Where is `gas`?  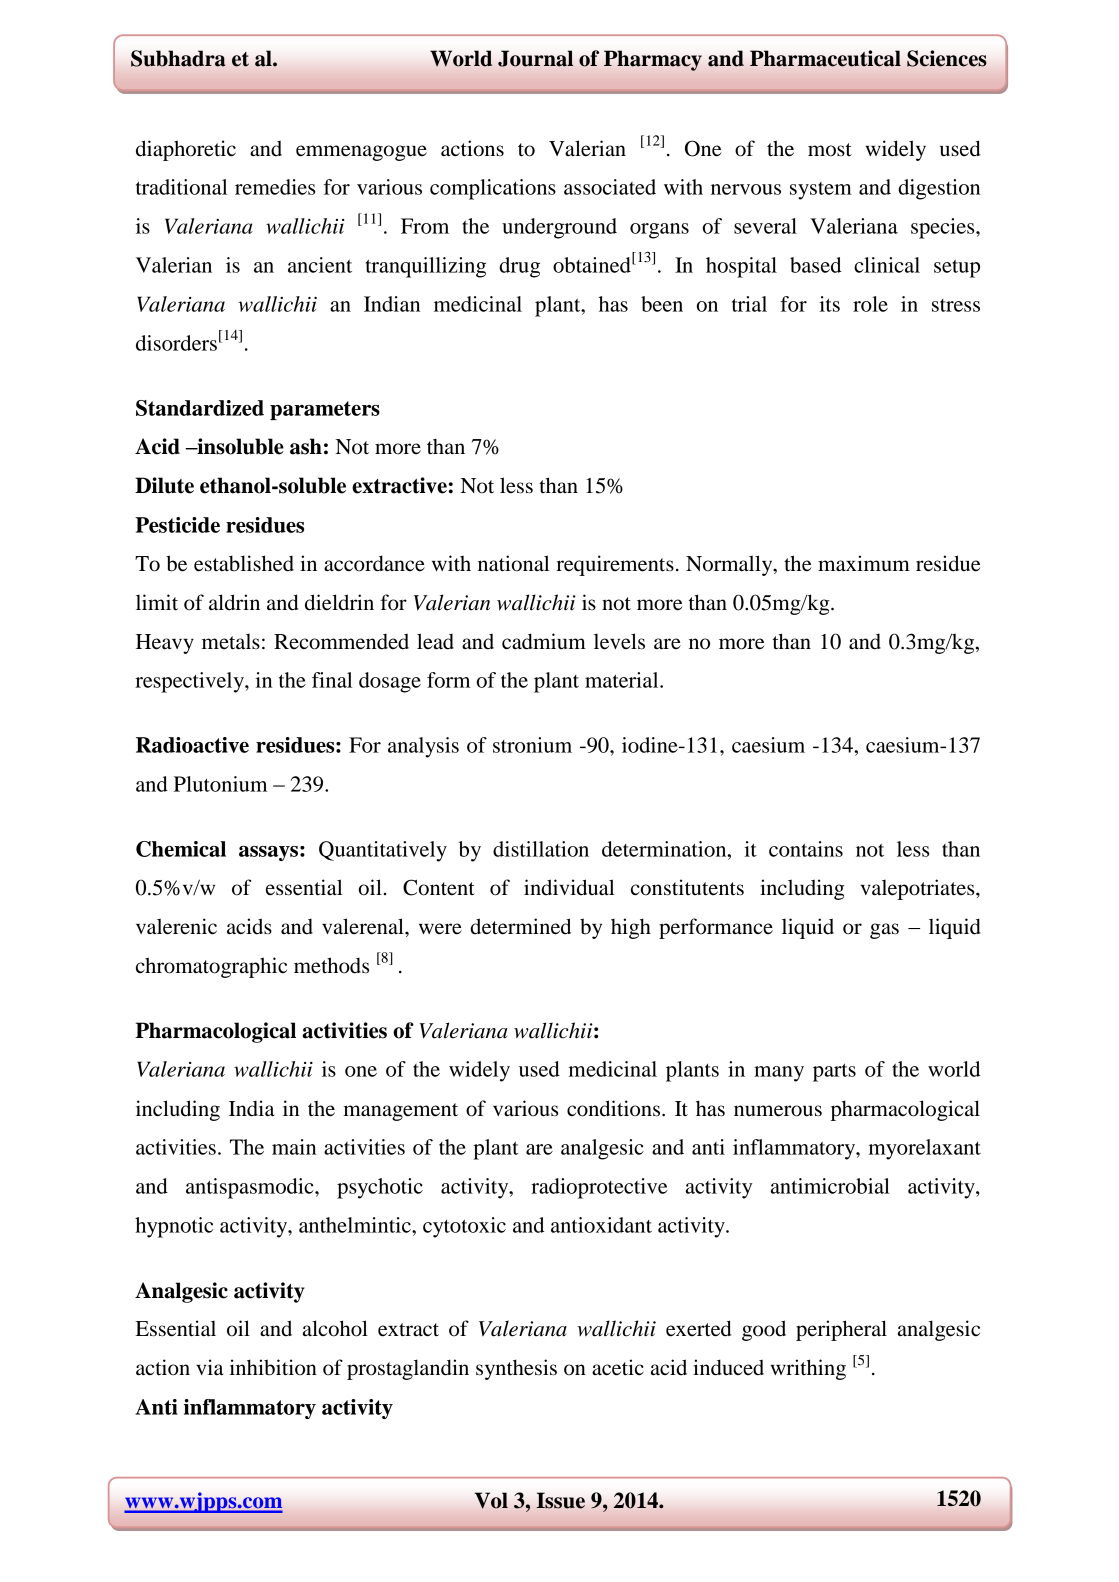 gas is located at coordinates (884, 931).
